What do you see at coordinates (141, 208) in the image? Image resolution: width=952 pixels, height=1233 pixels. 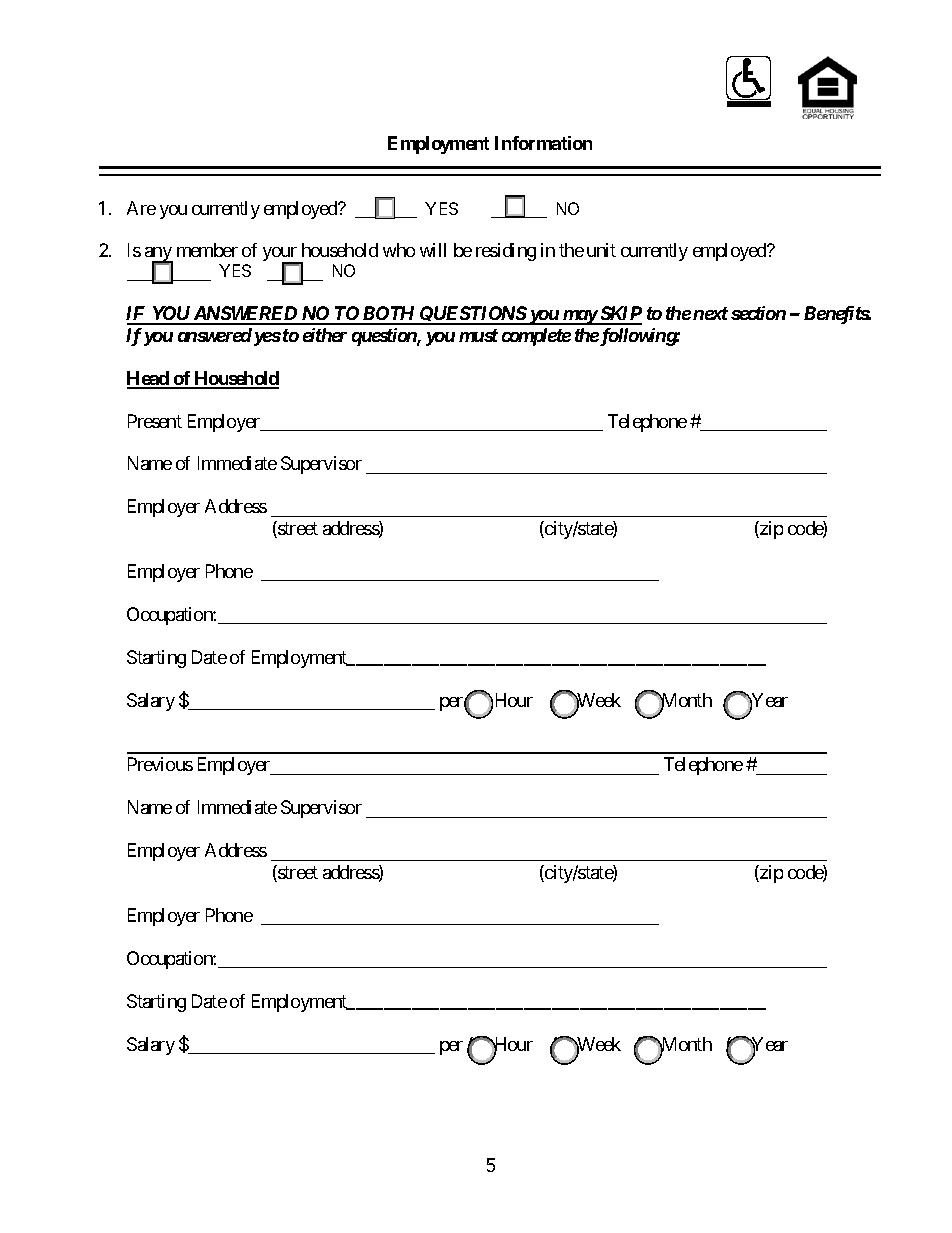 I see `Are` at bounding box center [141, 208].
